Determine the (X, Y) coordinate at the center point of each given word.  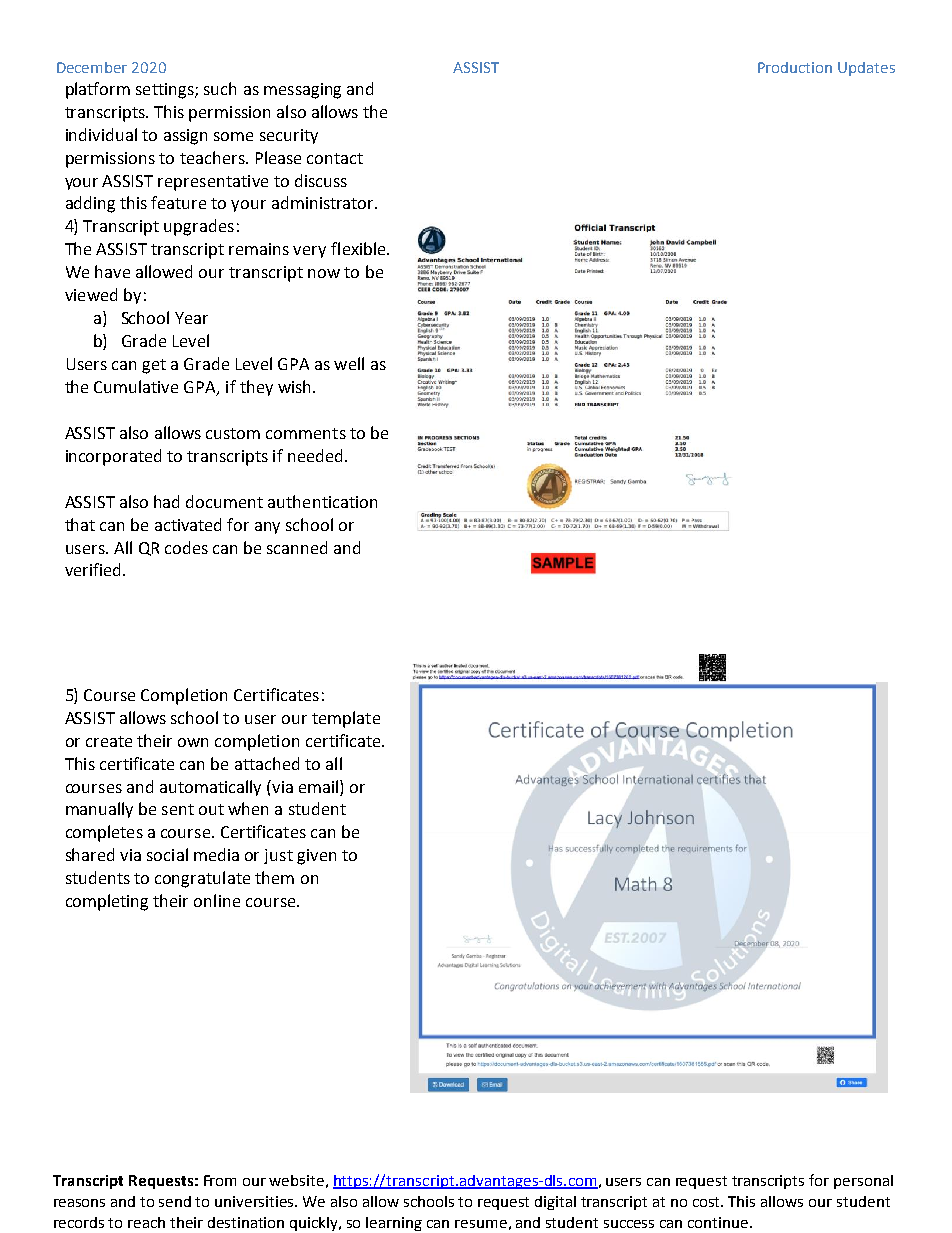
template (346, 719)
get (154, 366)
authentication (322, 501)
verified (94, 569)
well (349, 363)
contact (335, 158)
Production (795, 67)
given (316, 857)
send (175, 1201)
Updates (866, 69)
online (217, 900)
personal (863, 1182)
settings (166, 91)
